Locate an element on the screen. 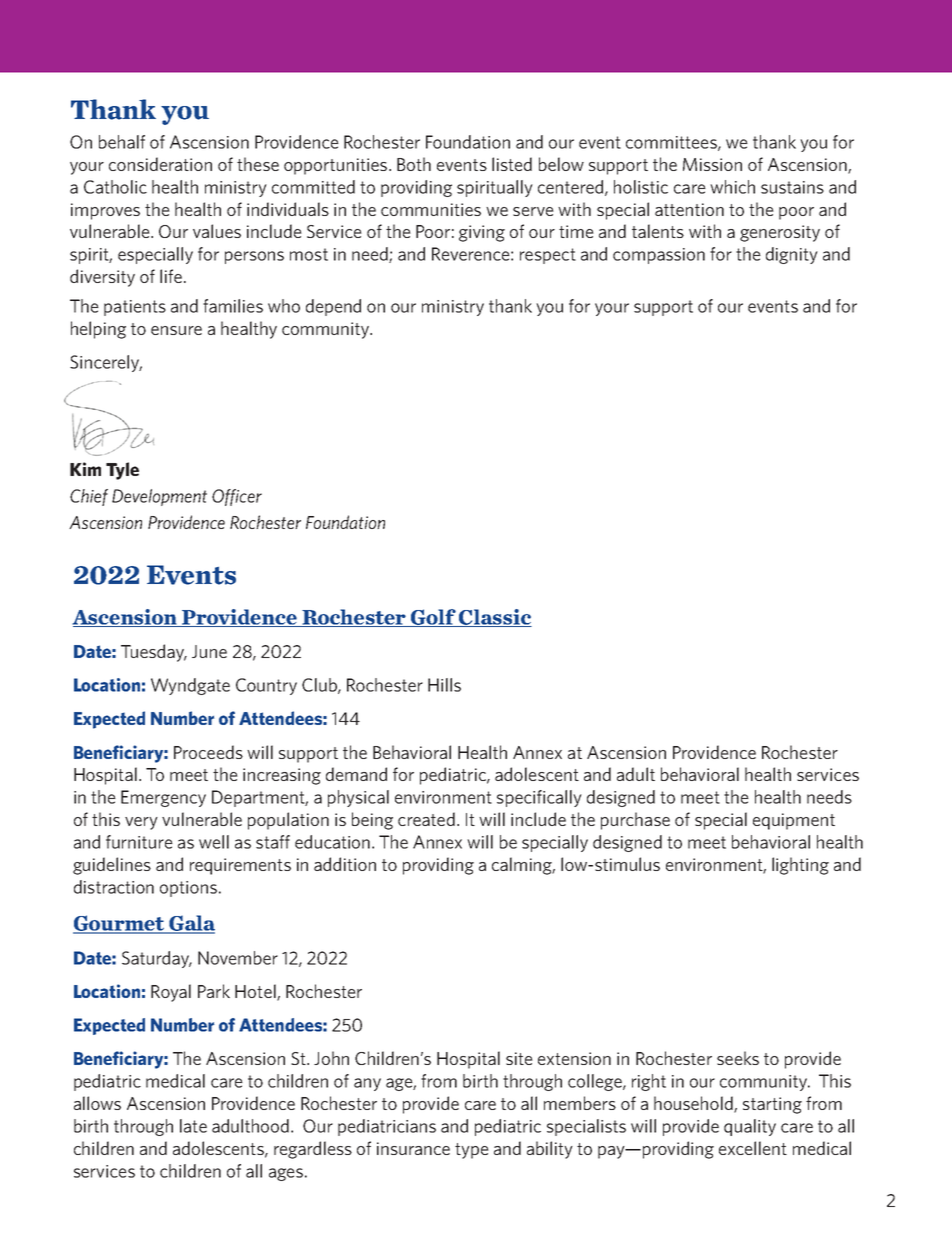 The image size is (952, 1233). Mission is located at coordinates (712, 164).
